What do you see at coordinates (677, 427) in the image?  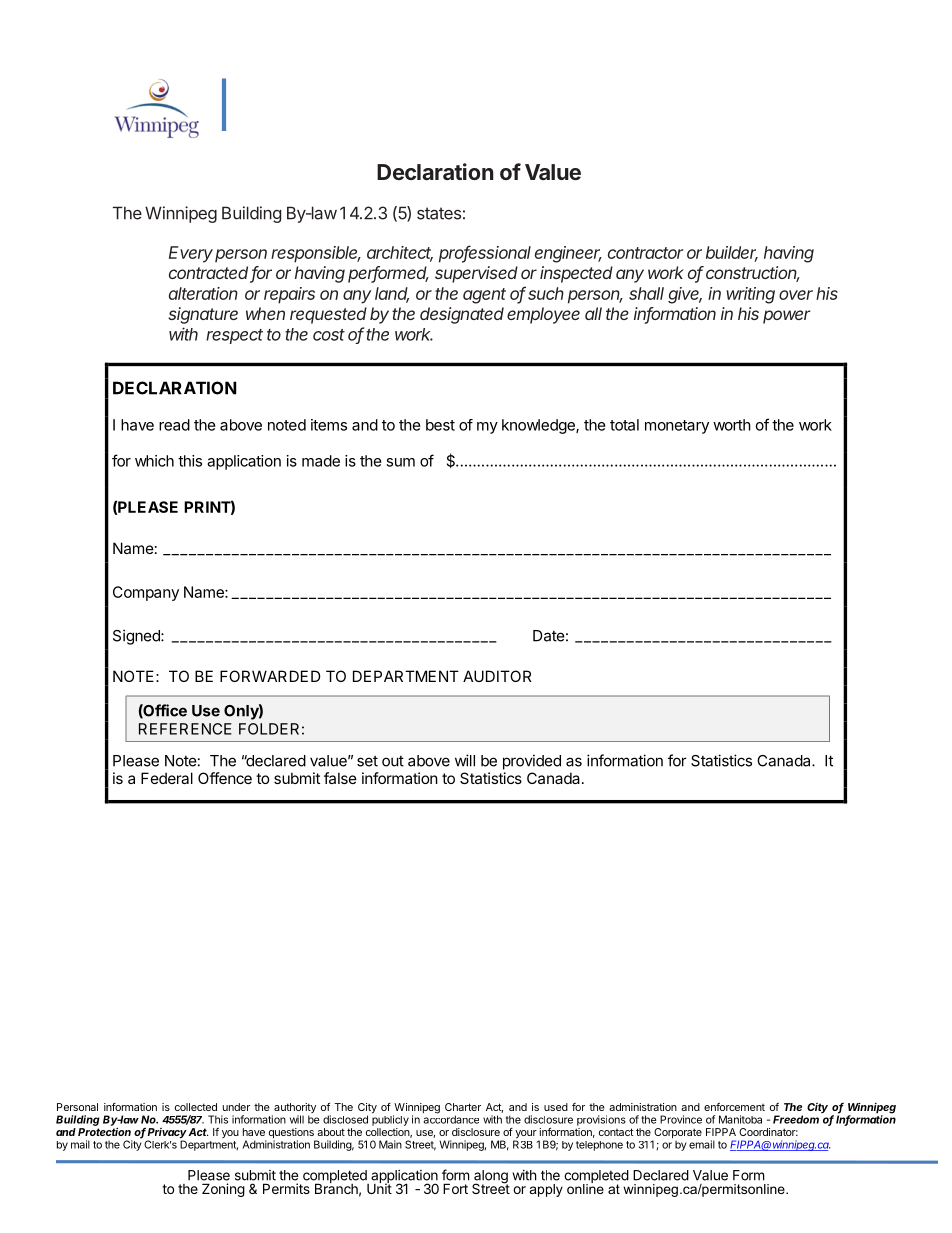 I see `monetary` at bounding box center [677, 427].
